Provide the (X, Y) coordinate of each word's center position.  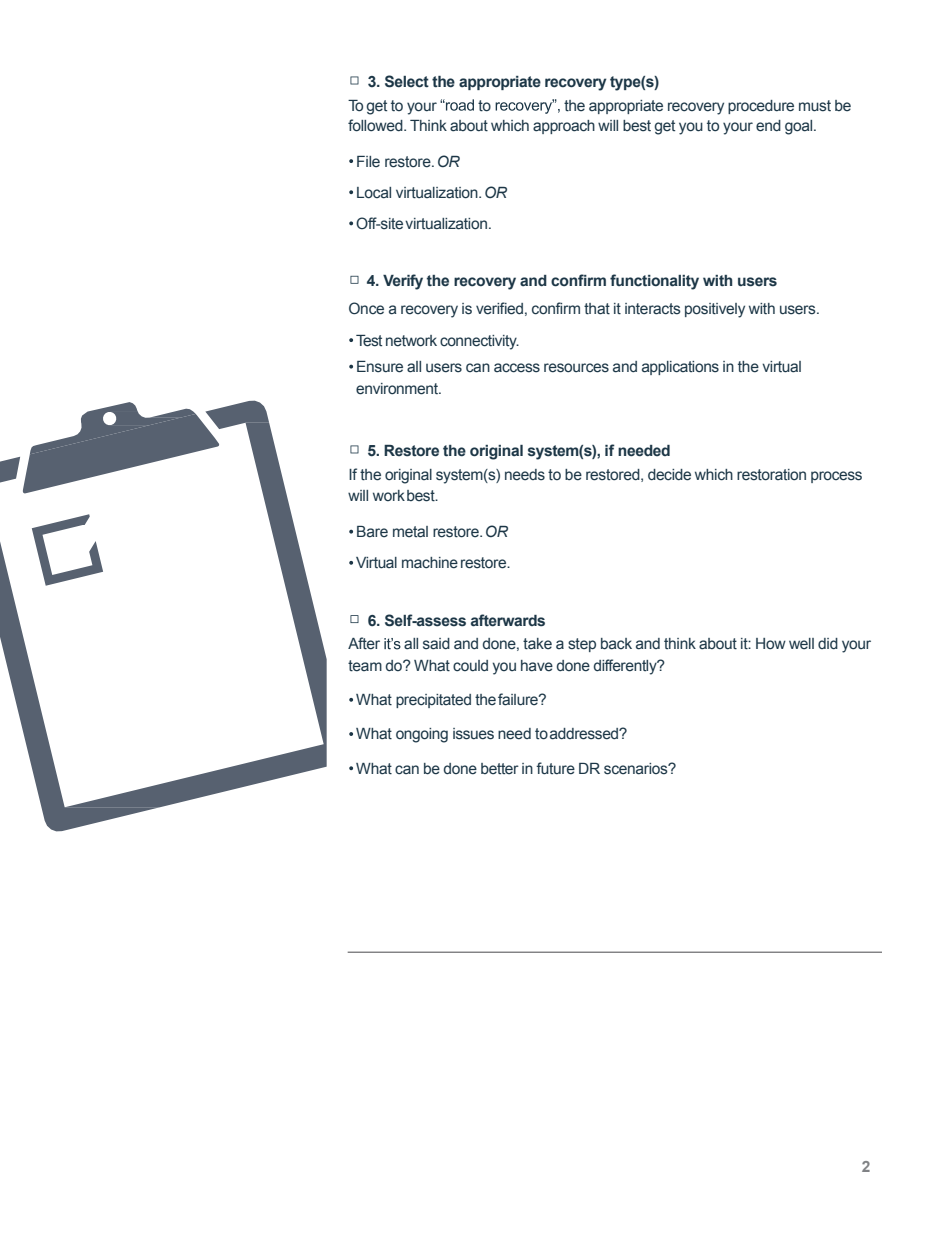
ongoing (422, 735)
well (801, 644)
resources (576, 368)
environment (398, 389)
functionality (654, 282)
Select (407, 81)
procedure (761, 107)
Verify (403, 282)
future (555, 768)
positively (715, 310)
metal (410, 532)
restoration (771, 475)
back (616, 644)
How (771, 644)
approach (564, 127)
